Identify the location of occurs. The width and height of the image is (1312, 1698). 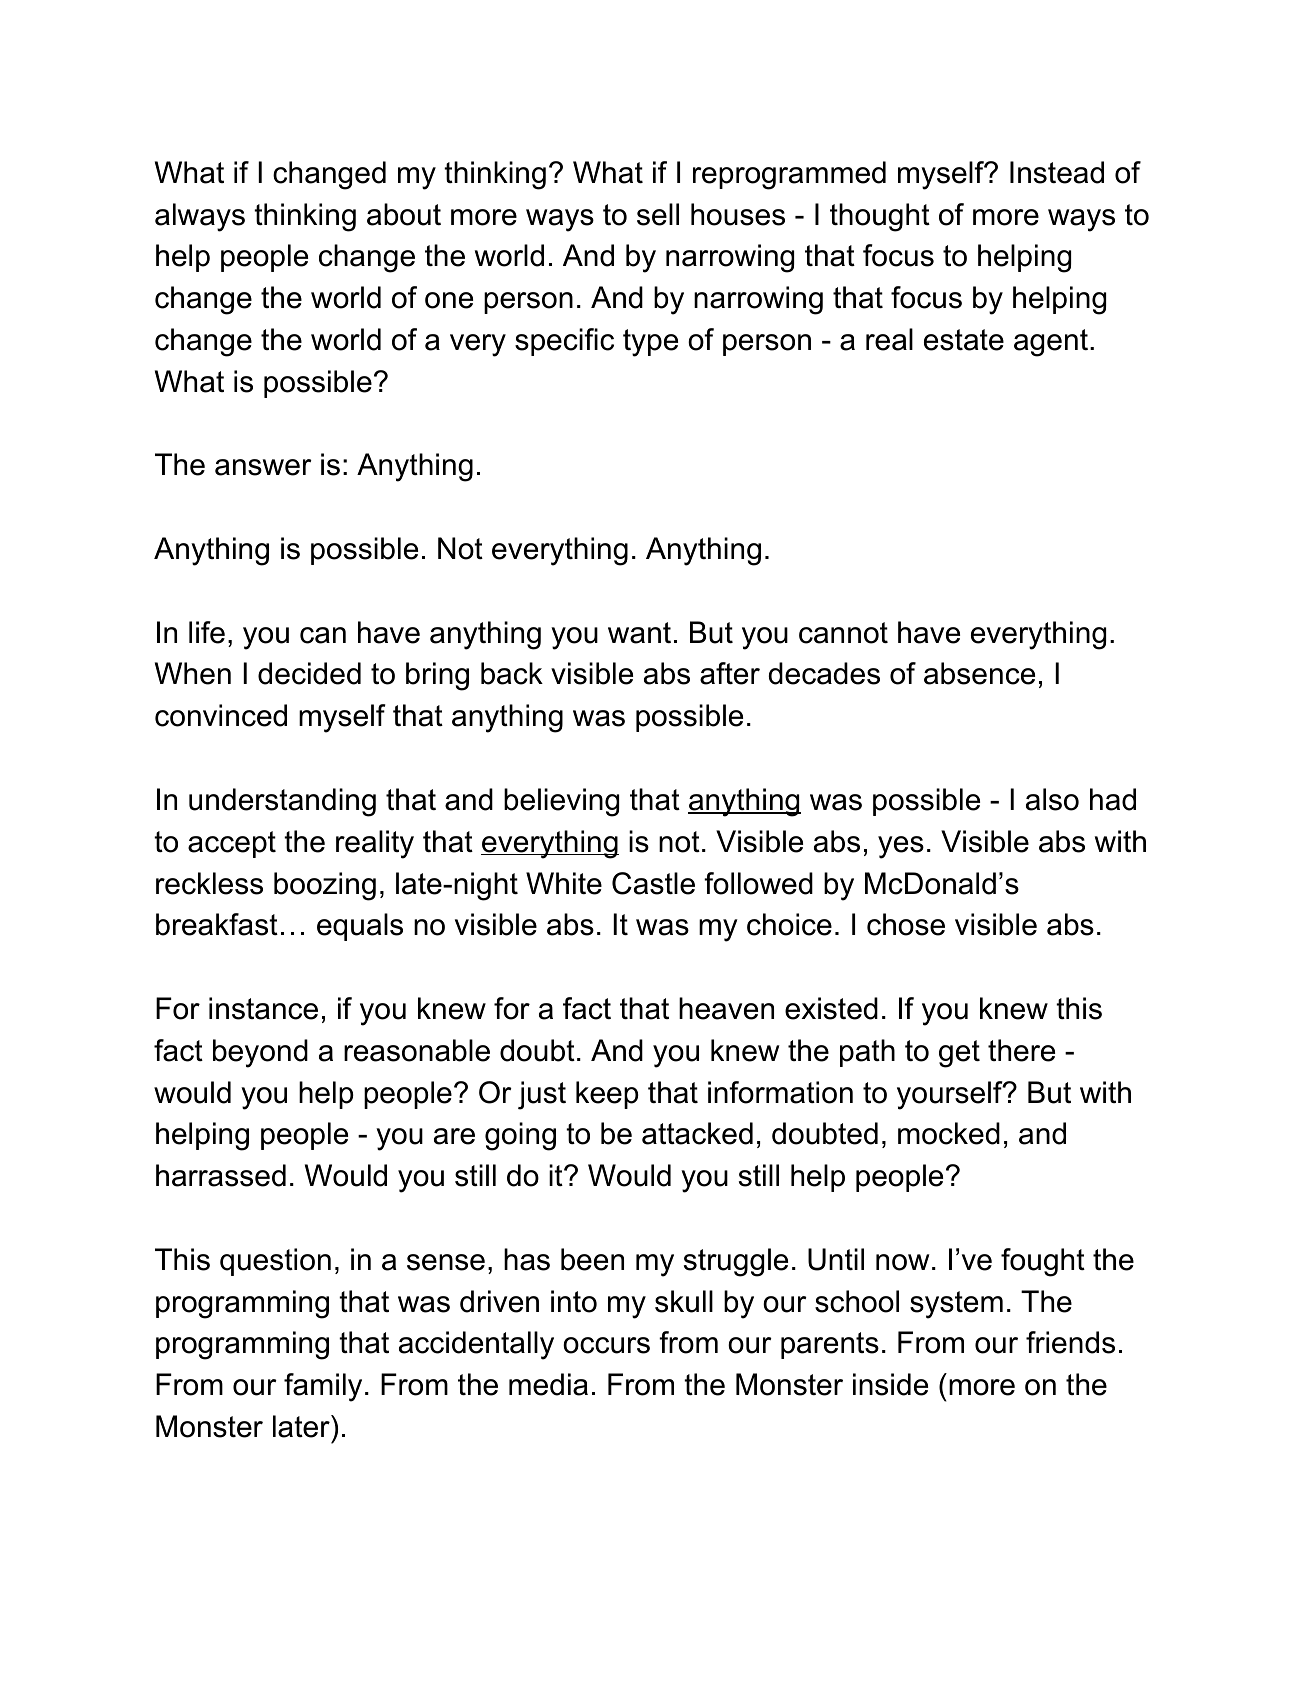
(606, 1345).
